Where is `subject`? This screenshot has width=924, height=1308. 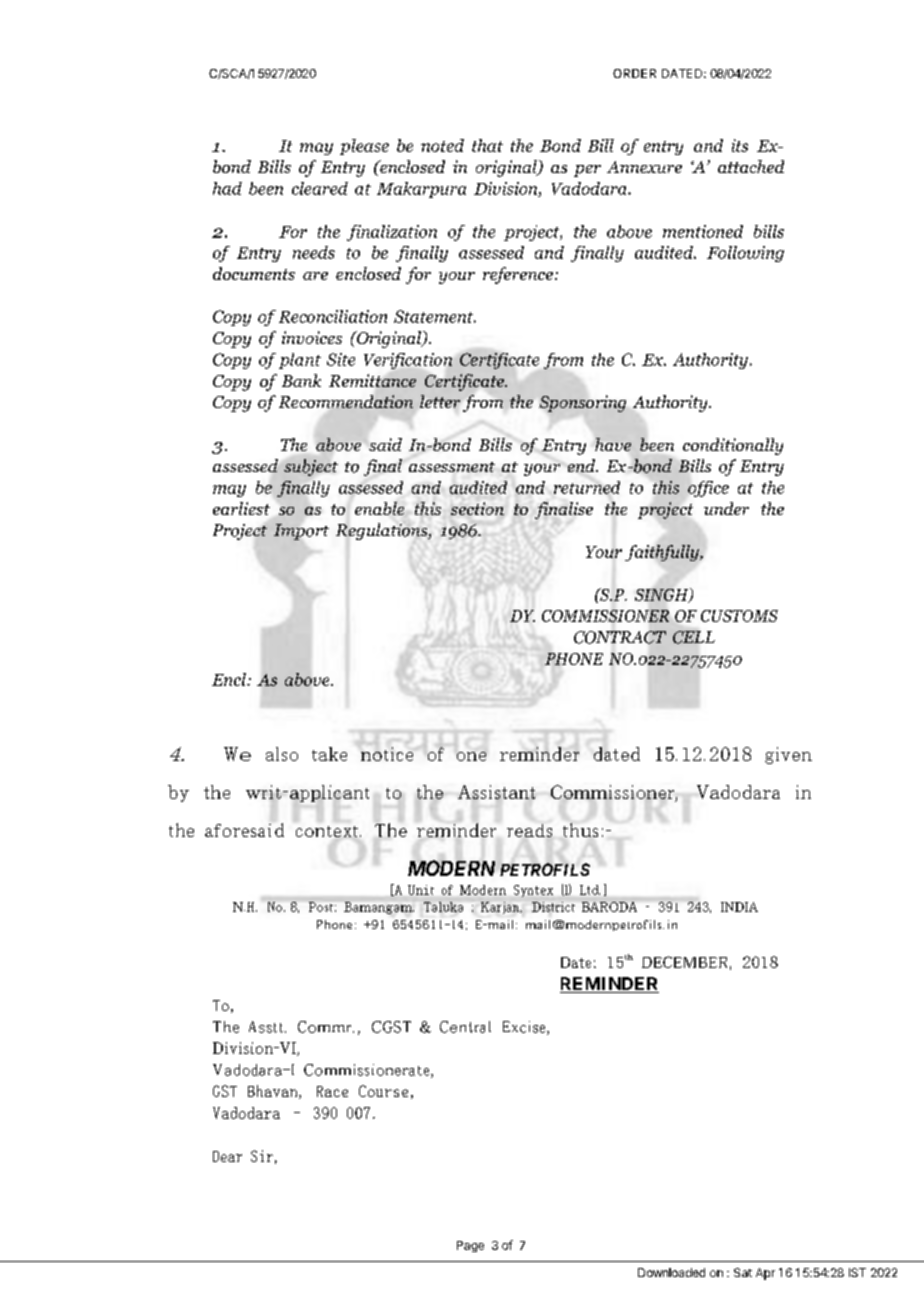 subject is located at coordinates (311, 467).
